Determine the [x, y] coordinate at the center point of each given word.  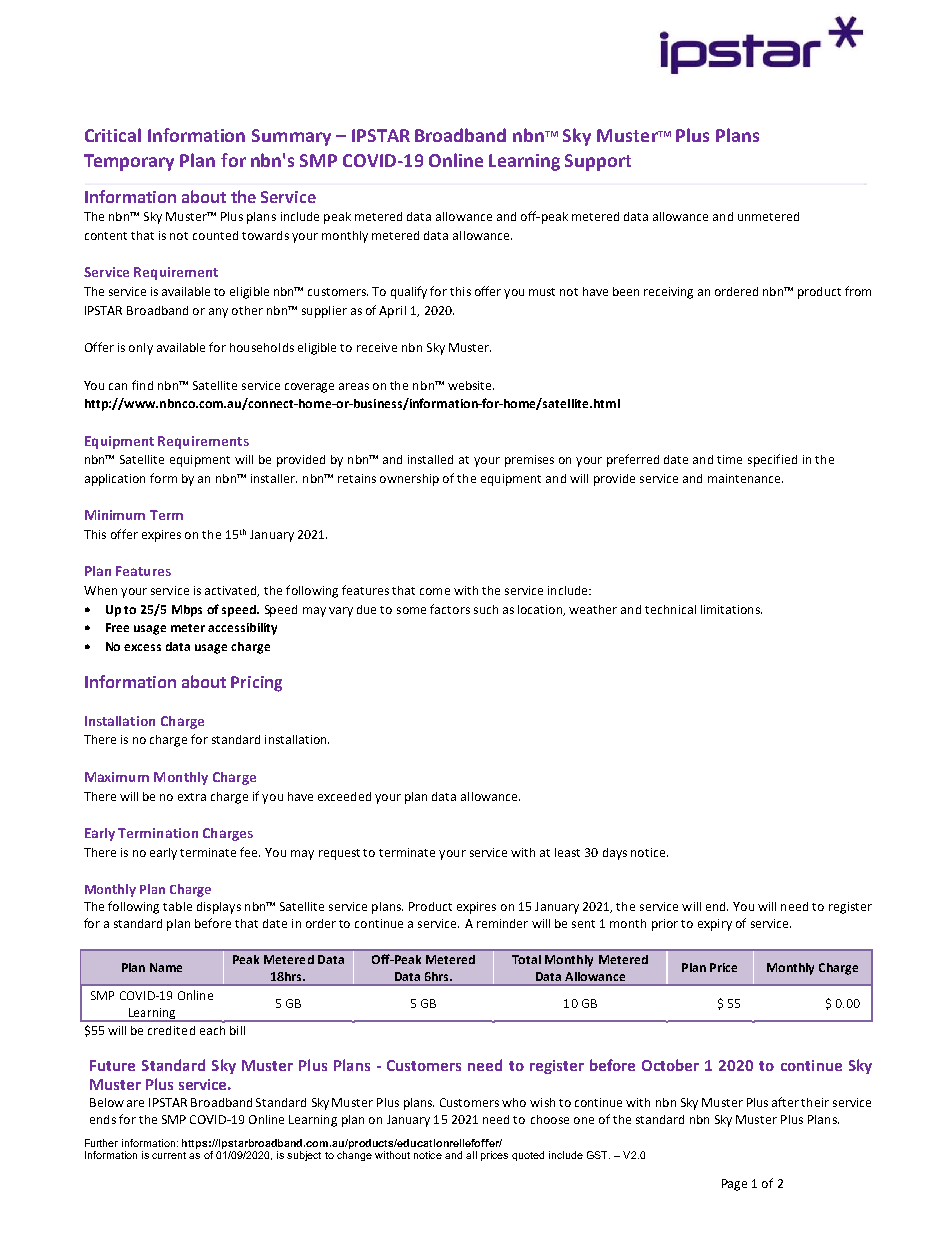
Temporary [129, 162]
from [858, 291]
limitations [731, 609]
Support [598, 162]
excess [142, 647]
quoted [528, 1156]
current [169, 1155]
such [486, 609]
